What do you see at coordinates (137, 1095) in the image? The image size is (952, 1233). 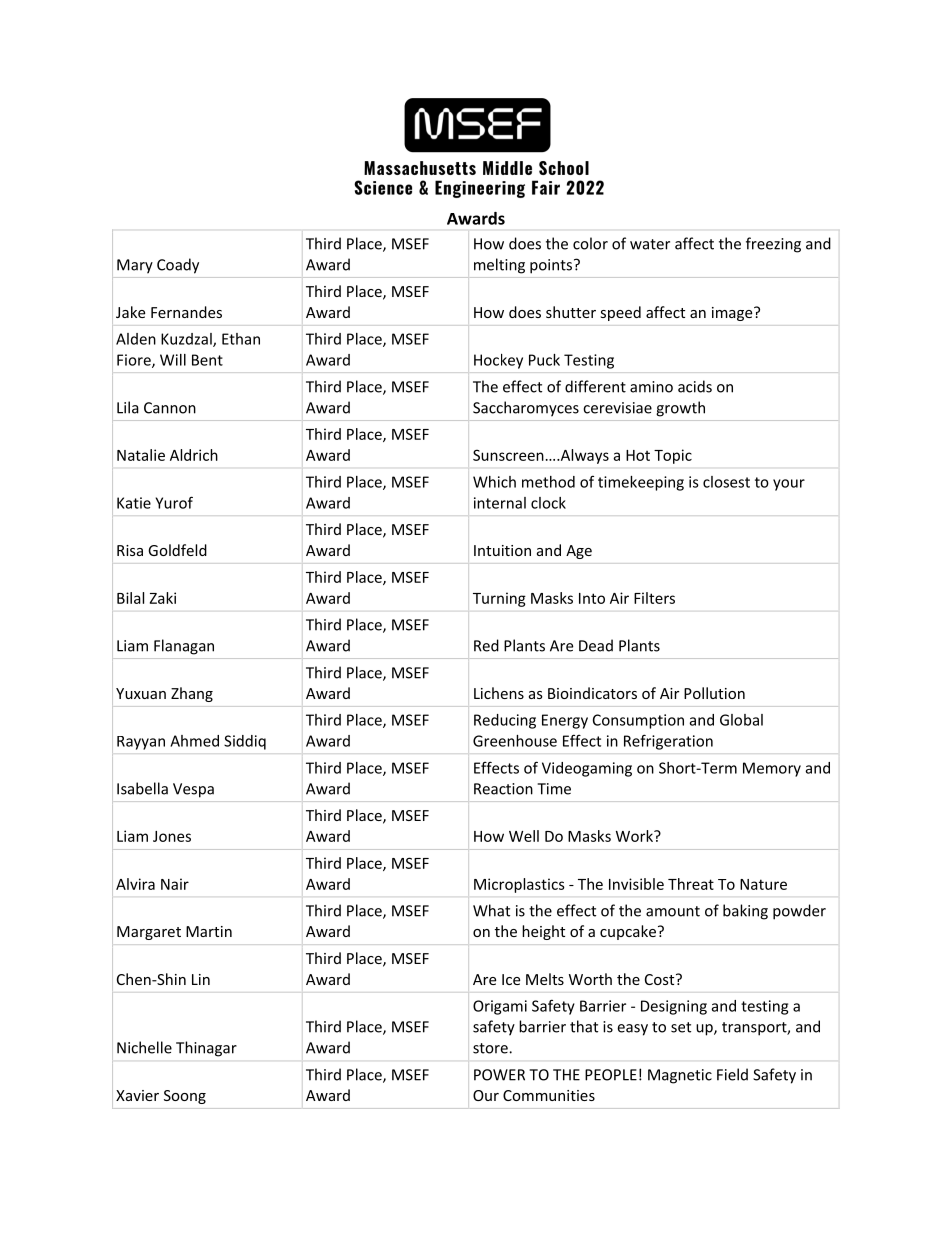 I see `Xavier` at bounding box center [137, 1095].
